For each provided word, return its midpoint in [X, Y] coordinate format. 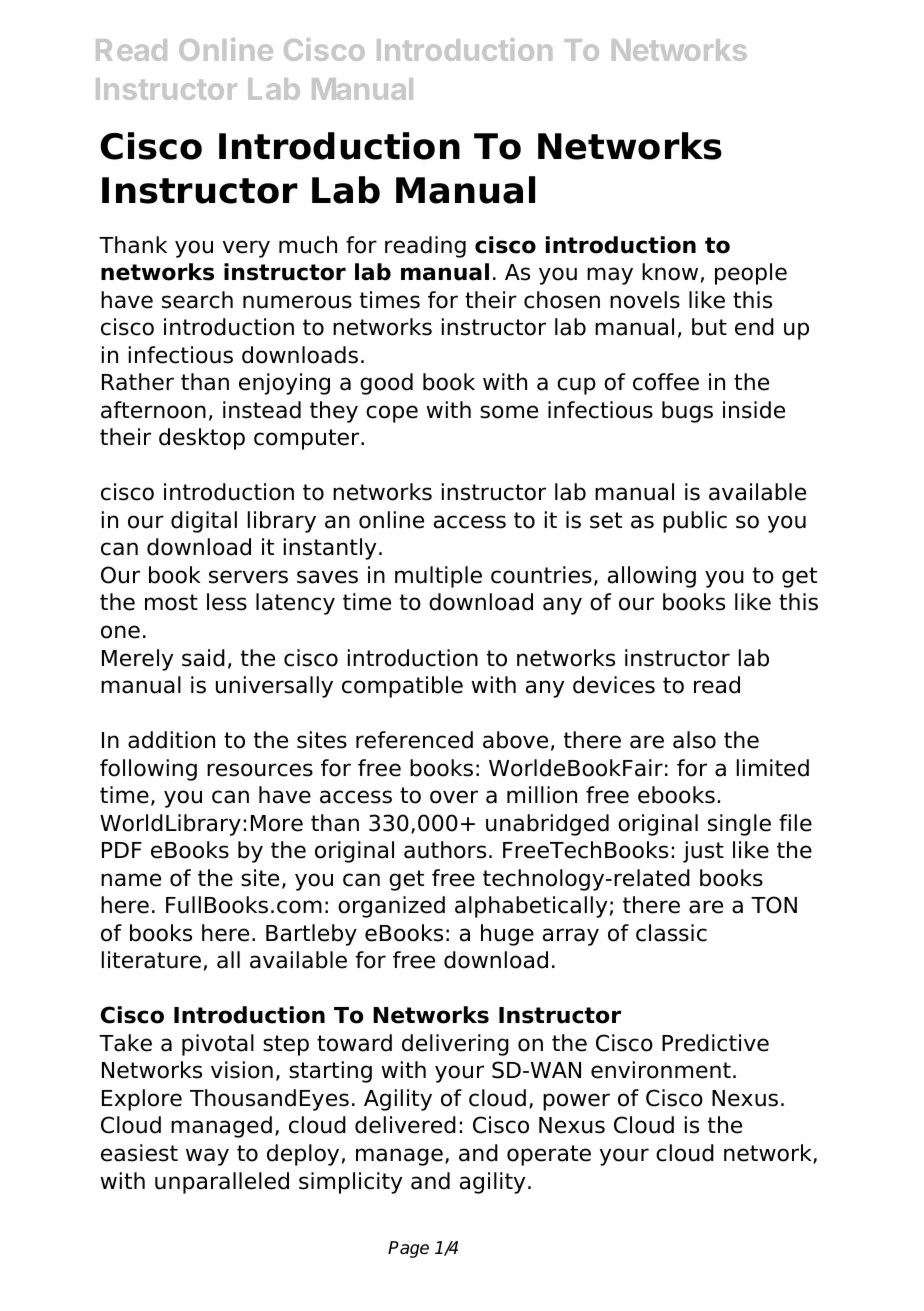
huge [507, 935]
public [695, 522]
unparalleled [222, 1183]
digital [204, 522]
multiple [438, 577]
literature [151, 960]
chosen [562, 300]
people [751, 274]
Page [408, 1249]
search [197, 300]
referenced [414, 740]
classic [671, 933]
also [694, 740]
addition [171, 740]
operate [549, 1155]
